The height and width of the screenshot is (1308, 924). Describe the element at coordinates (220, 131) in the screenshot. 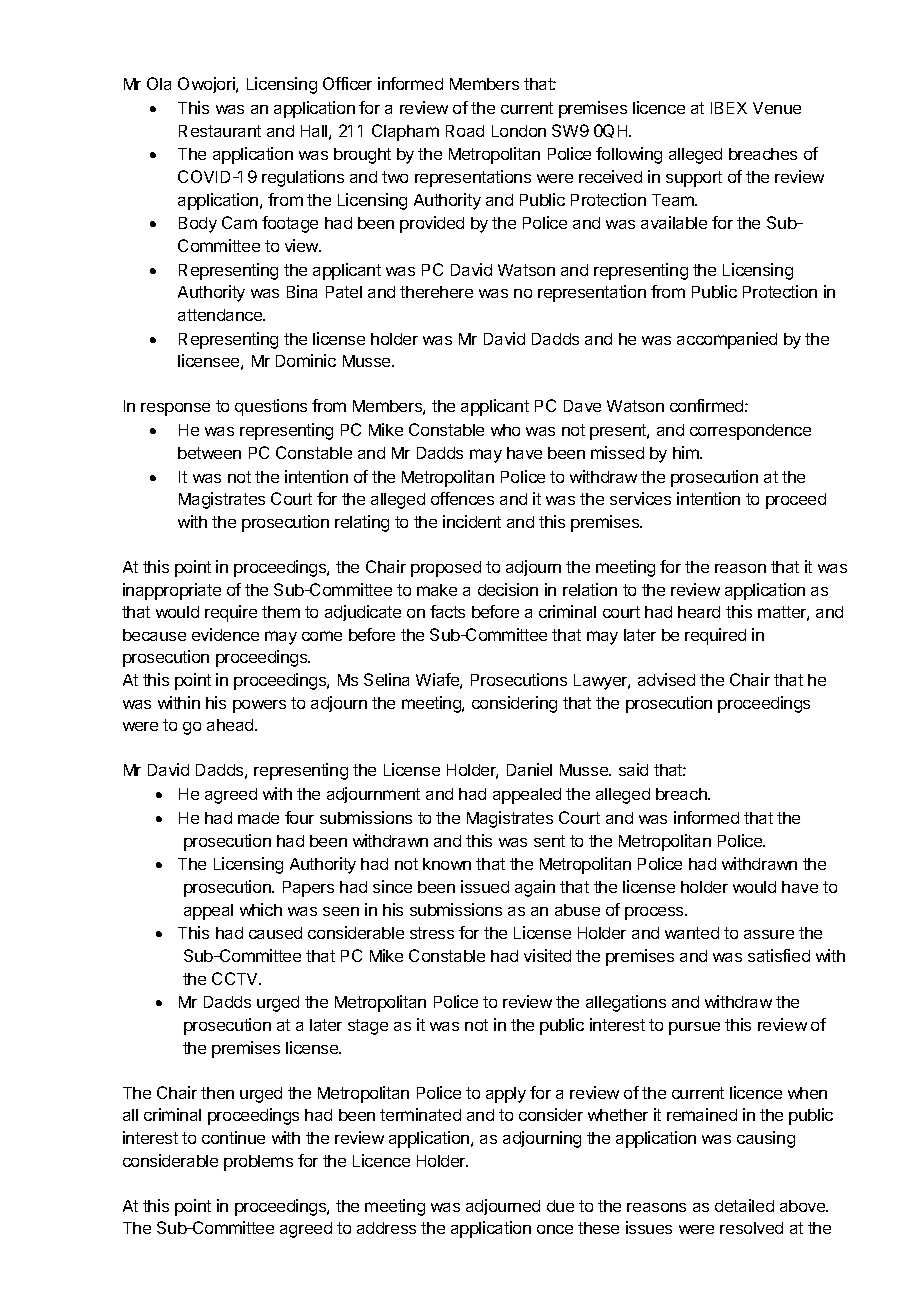

I see `Restaurant` at that location.
